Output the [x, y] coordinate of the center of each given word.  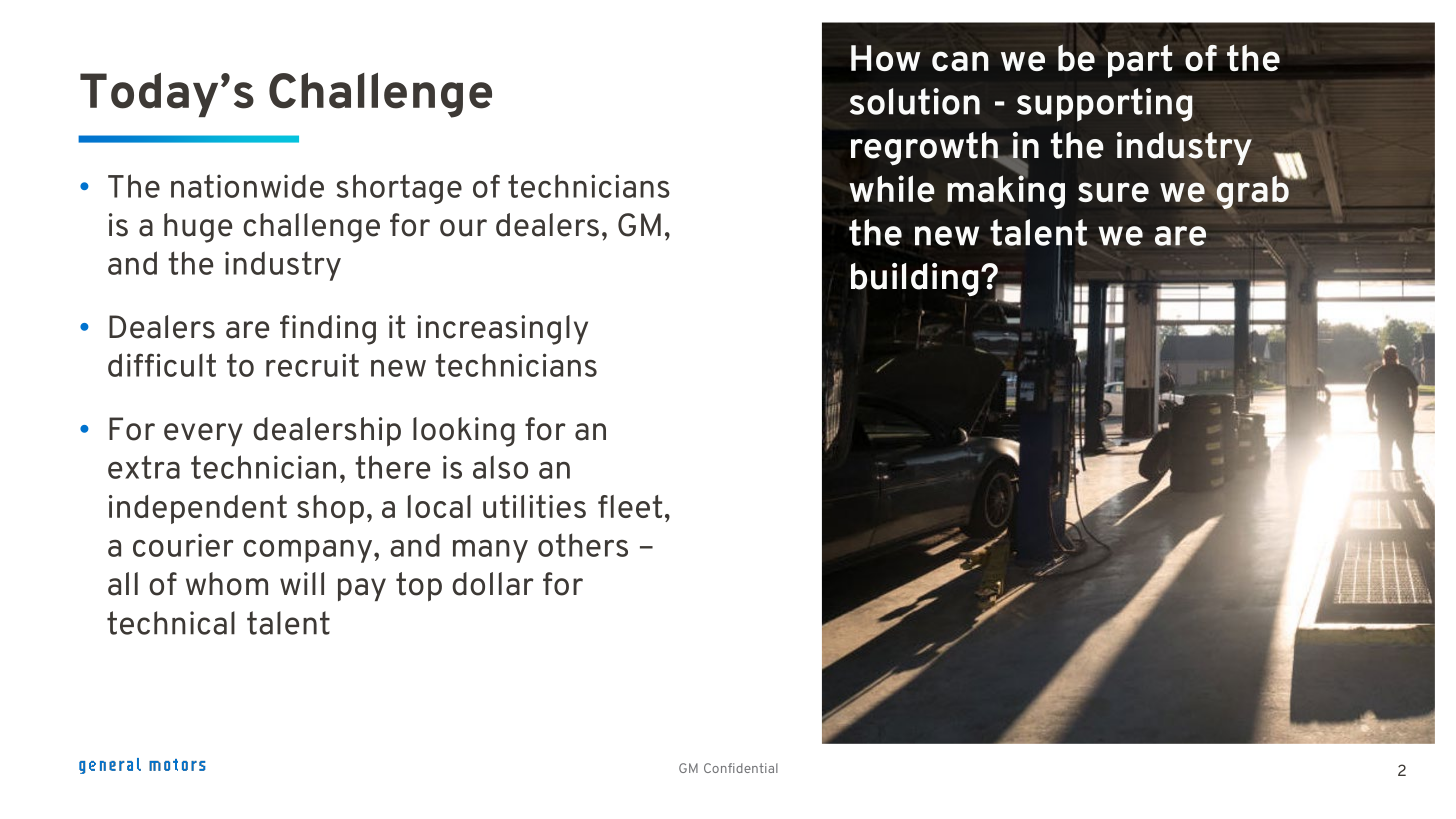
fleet [630, 506]
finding [328, 330]
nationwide [247, 186]
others [583, 545]
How [886, 58]
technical [171, 623]
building [915, 279]
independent [198, 509]
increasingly [502, 330]
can [960, 61]
